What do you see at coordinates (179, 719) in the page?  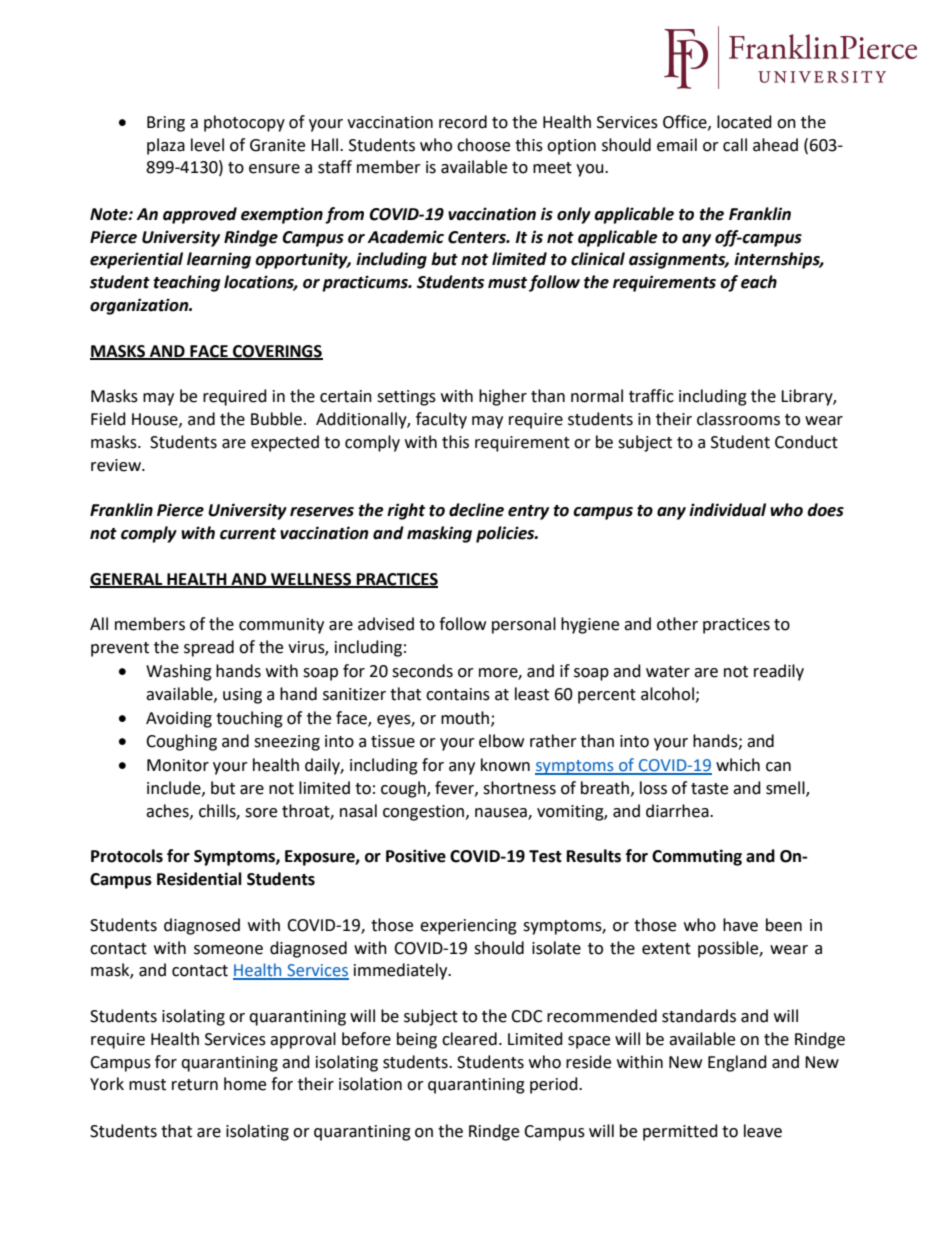 I see `Avoiding` at bounding box center [179, 719].
